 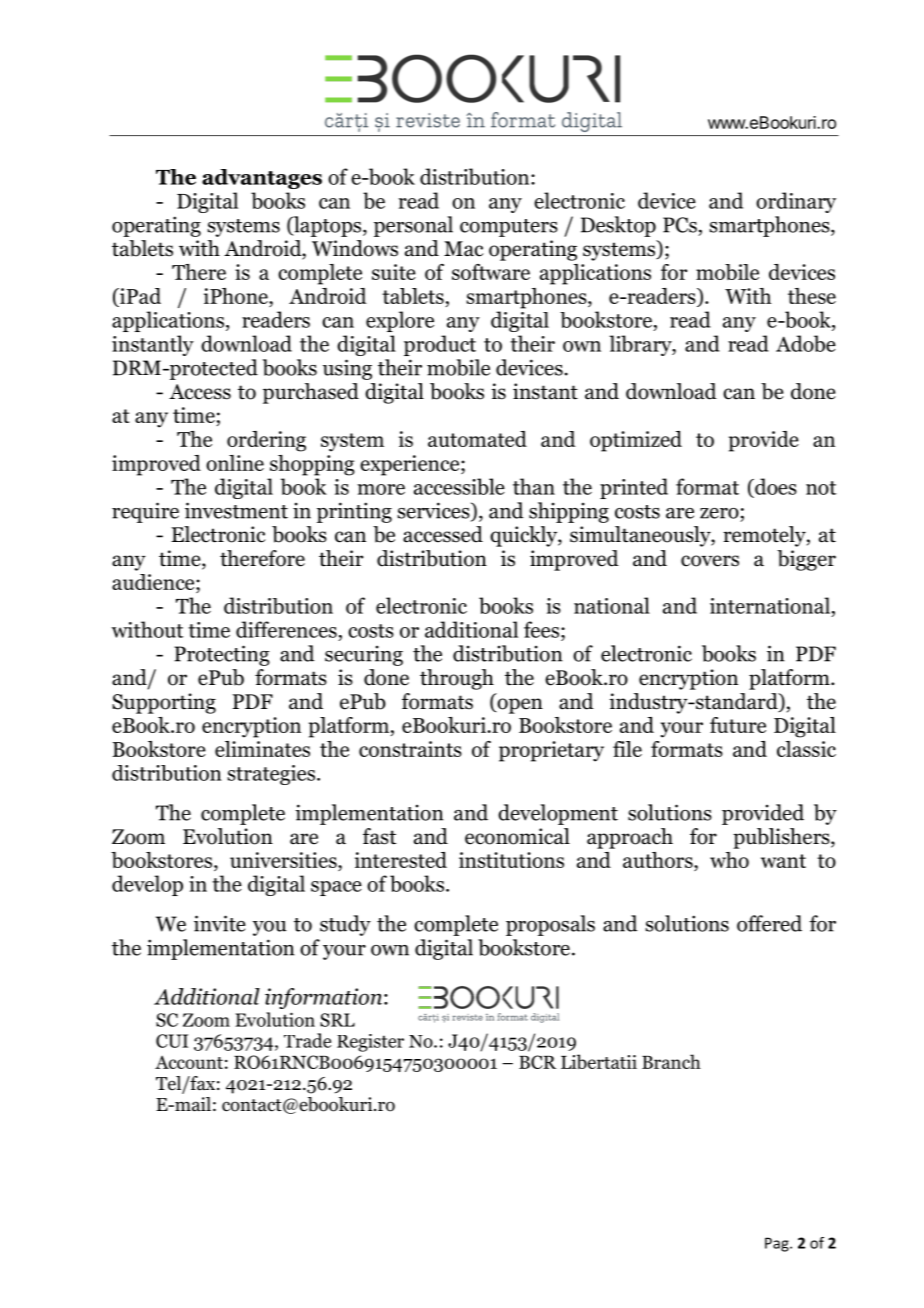 What do you see at coordinates (262, 749) in the document?
I see `eliminates` at bounding box center [262, 749].
